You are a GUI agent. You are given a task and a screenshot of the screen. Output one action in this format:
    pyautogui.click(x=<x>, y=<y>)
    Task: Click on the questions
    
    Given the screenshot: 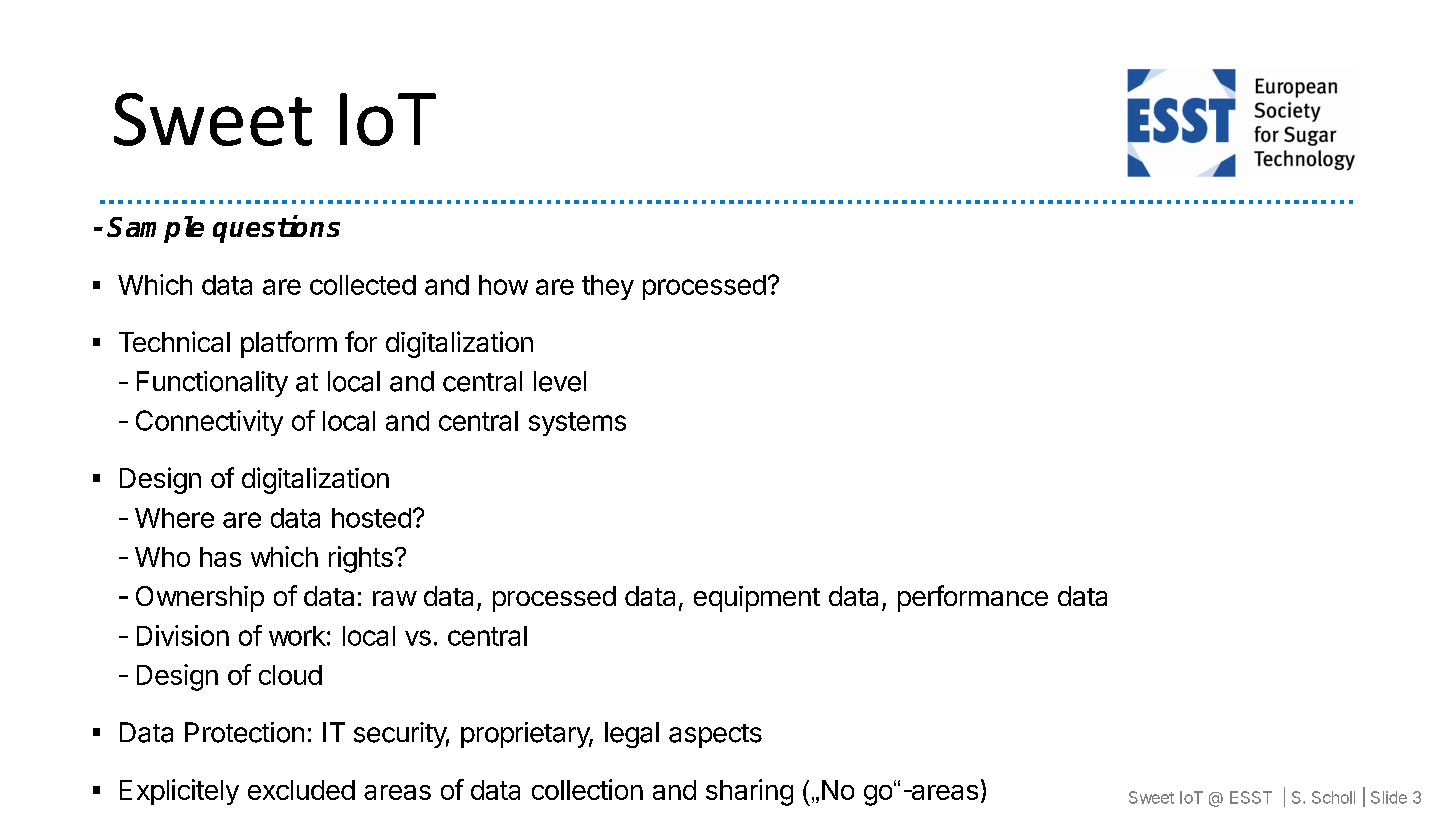 What is the action you would take?
    pyautogui.click(x=276, y=229)
